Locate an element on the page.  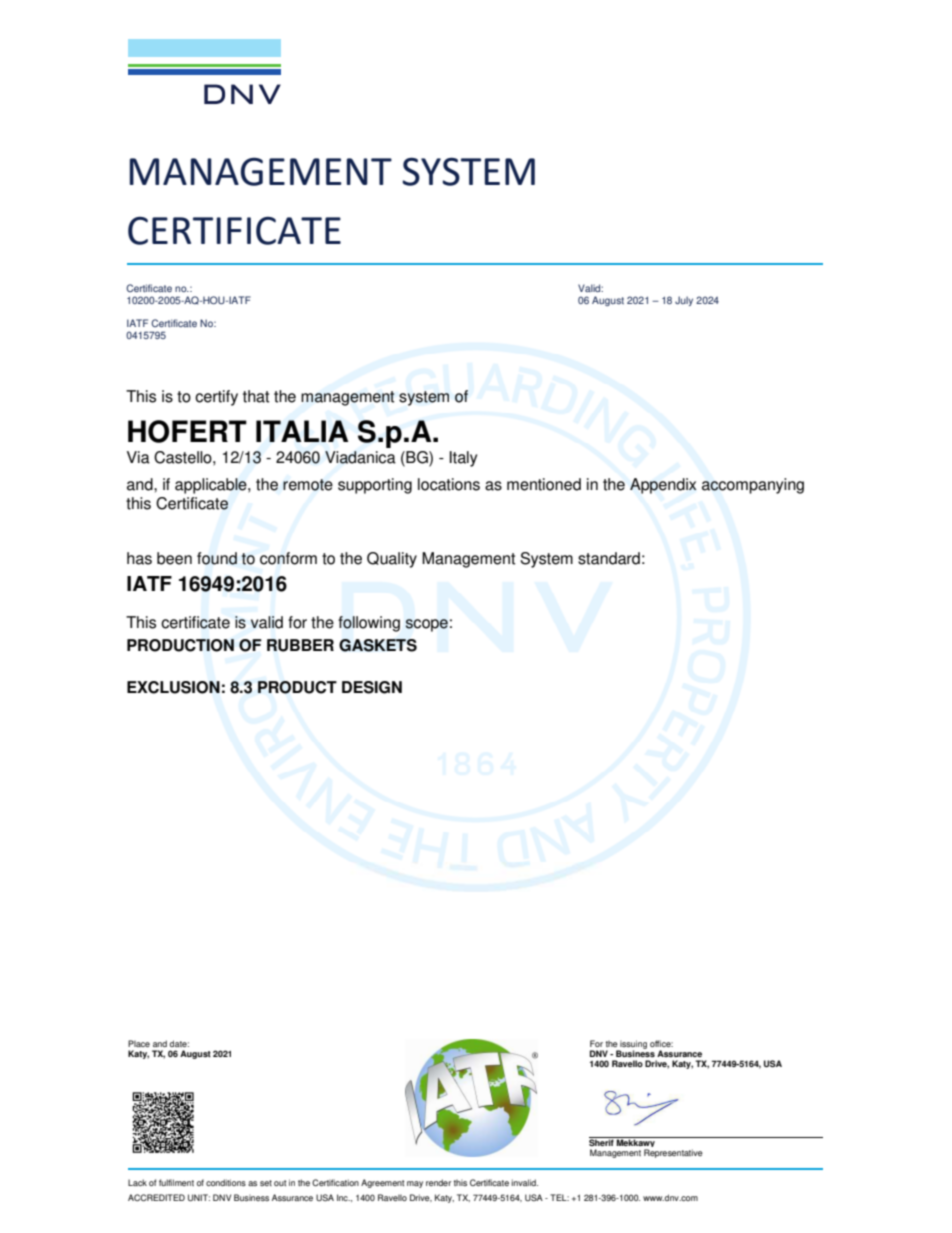
certify is located at coordinates (216, 398).
